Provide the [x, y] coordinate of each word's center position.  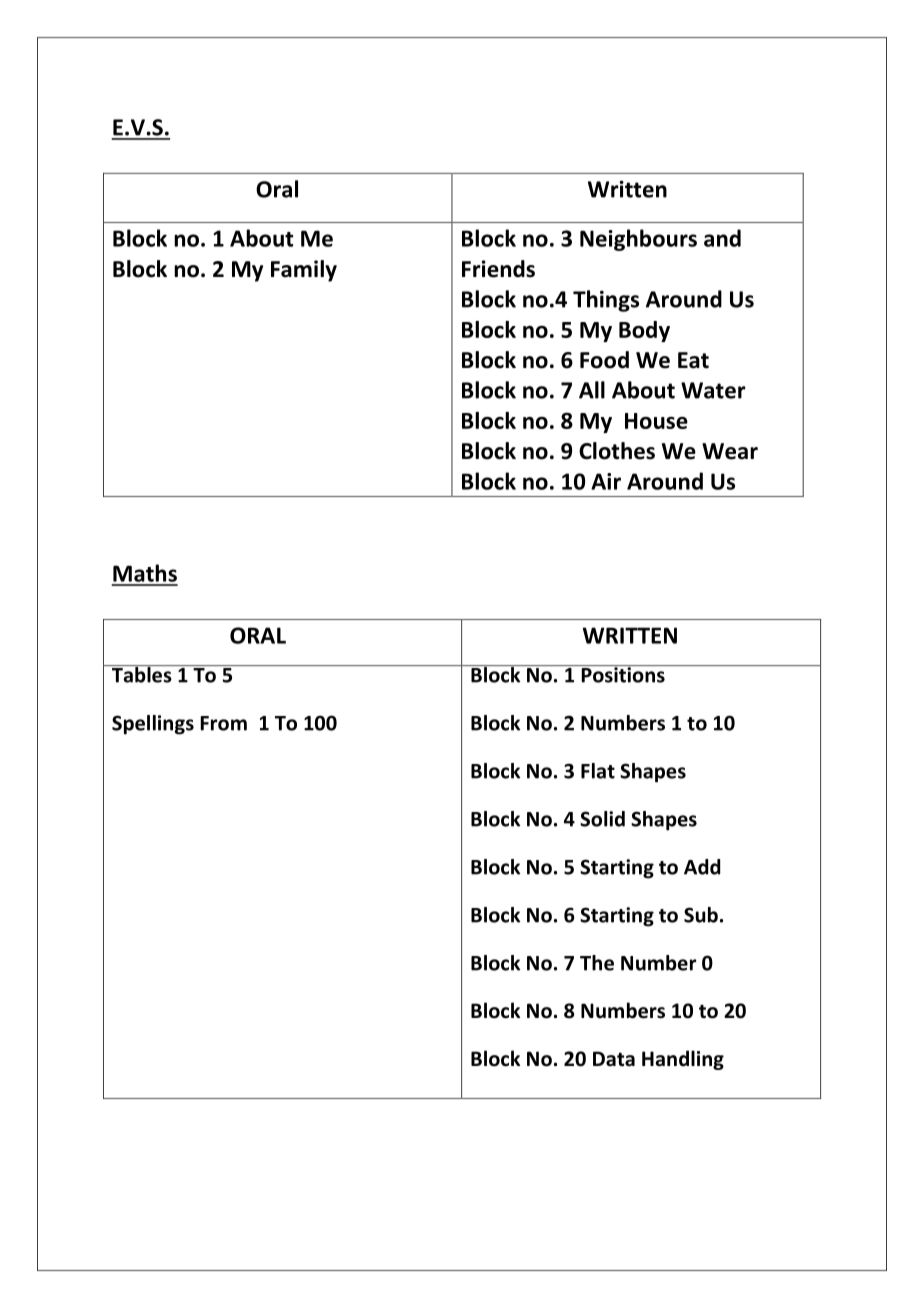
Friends [498, 269]
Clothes [617, 451]
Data [614, 1059]
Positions [623, 674]
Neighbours [638, 240]
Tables [141, 674]
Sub [701, 915]
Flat [598, 771]
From [223, 723]
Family [304, 271]
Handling [683, 1060]
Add [702, 867]
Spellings [153, 725]
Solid [602, 819]
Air [606, 481]
